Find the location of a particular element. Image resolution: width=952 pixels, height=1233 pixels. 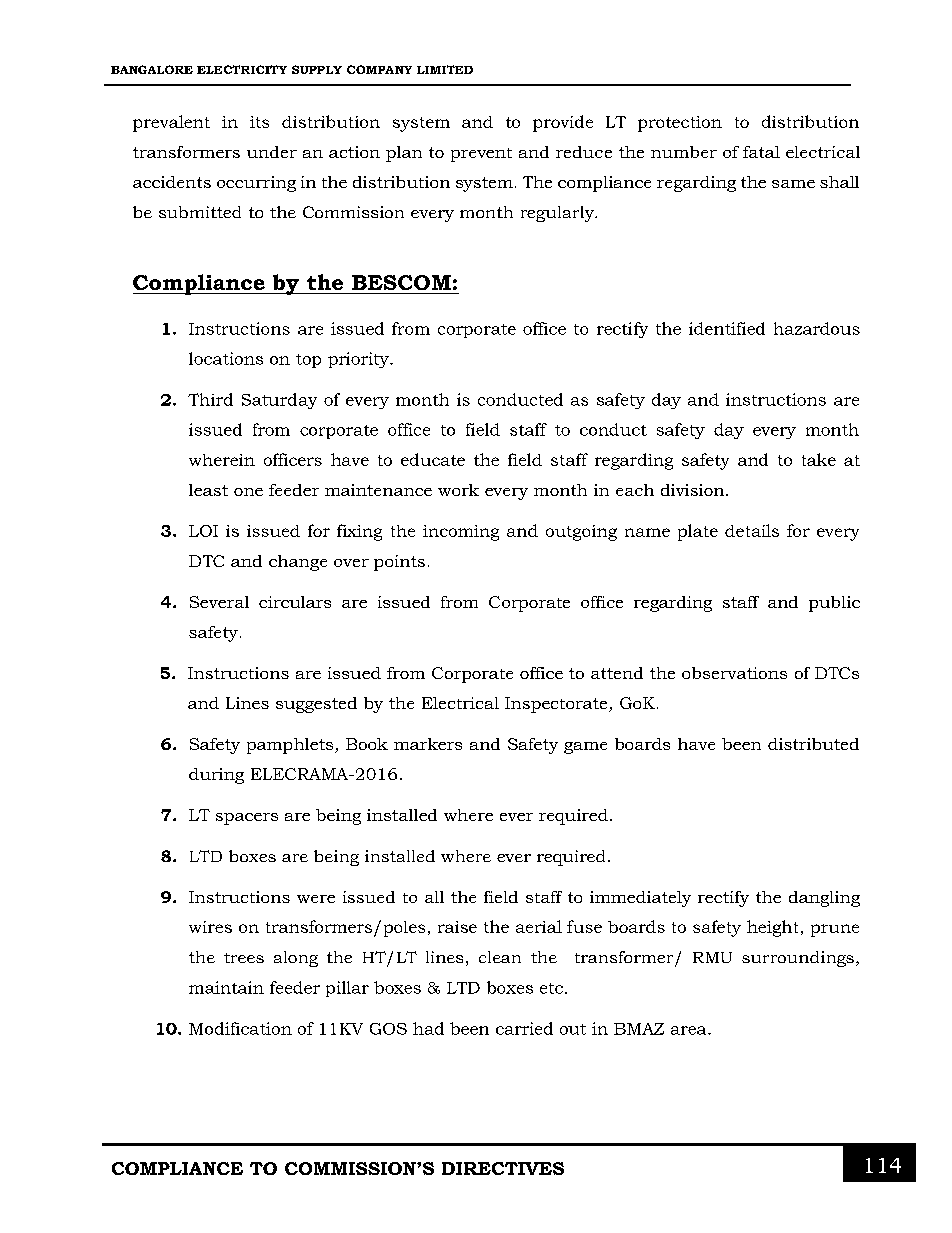

LIMITED is located at coordinates (445, 69).
